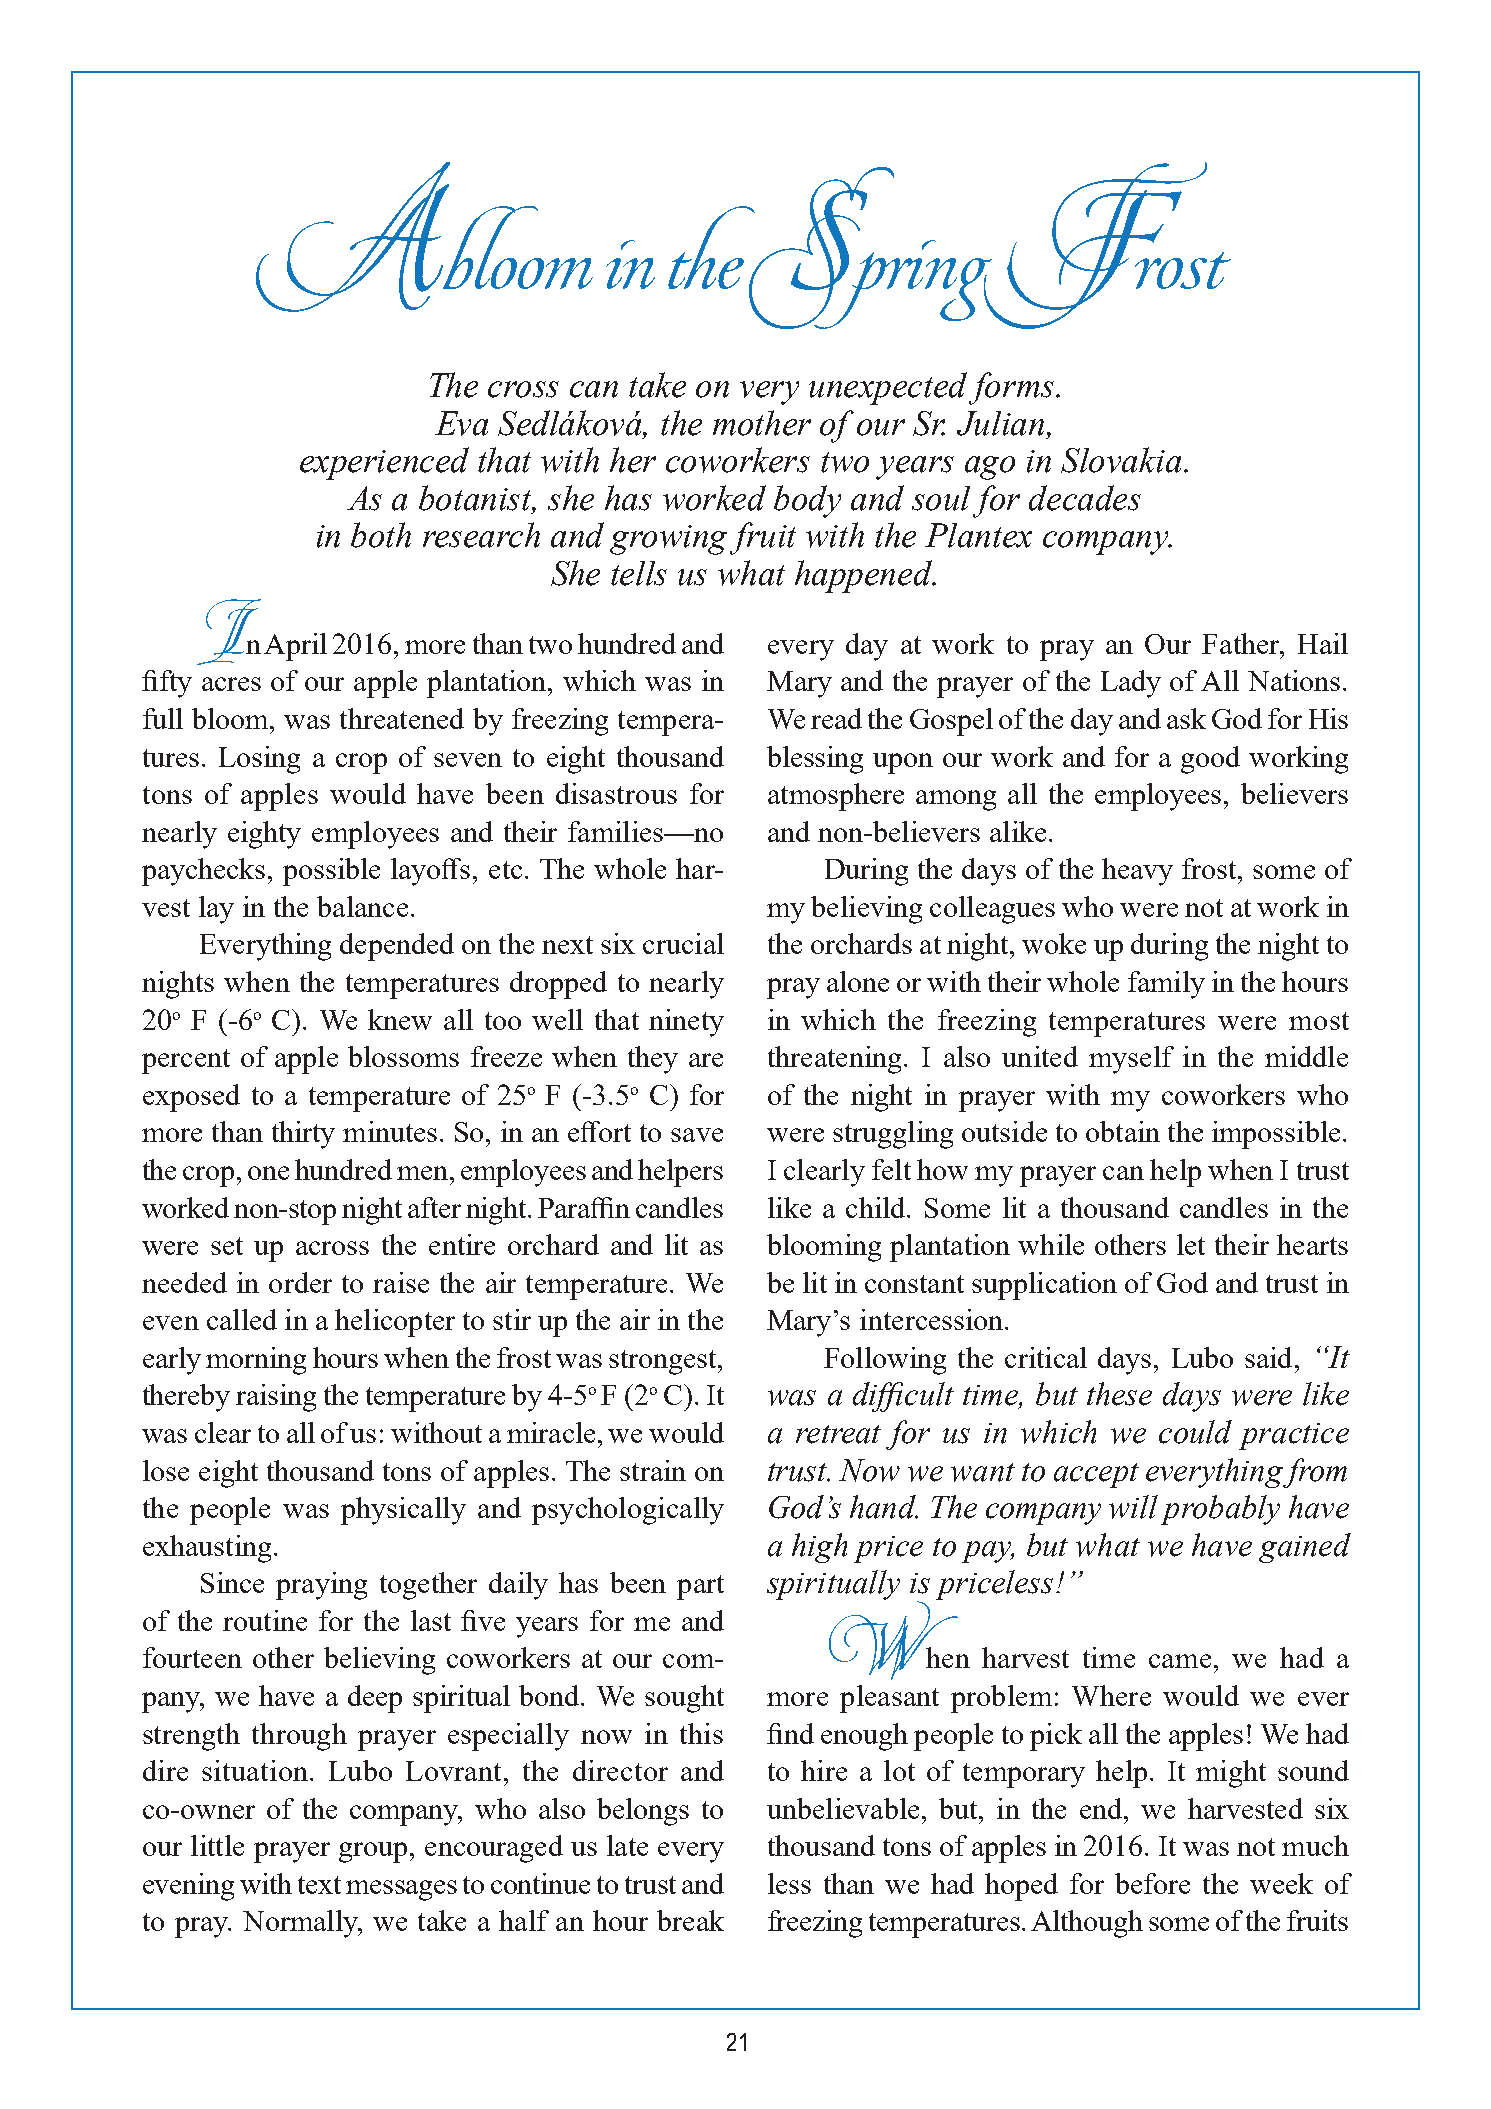 Image resolution: width=1491 pixels, height=2109 pixels. I want to click on text, so click(319, 1885).
